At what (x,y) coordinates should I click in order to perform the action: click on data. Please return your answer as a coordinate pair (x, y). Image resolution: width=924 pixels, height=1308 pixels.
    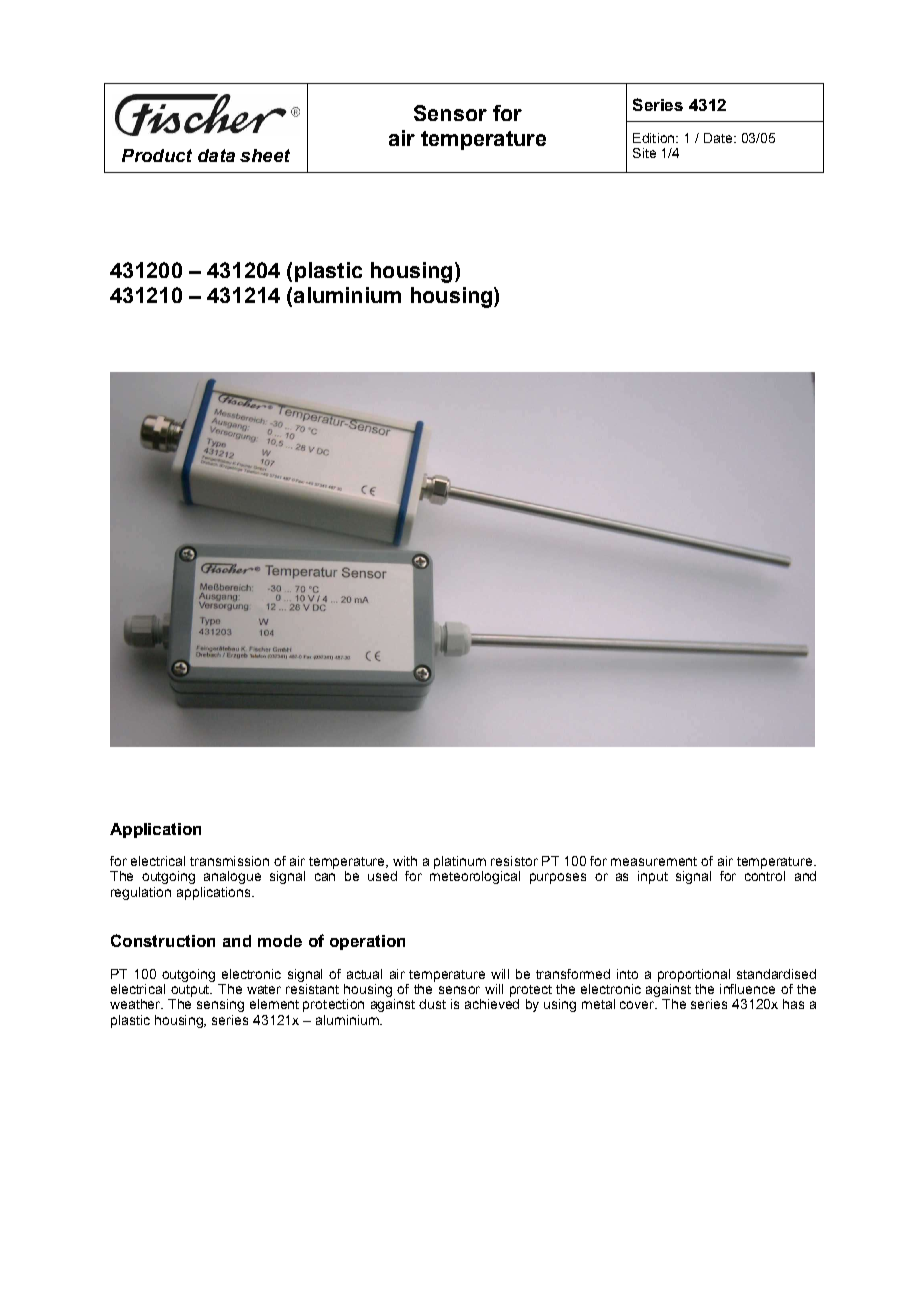
    Looking at the image, I should click on (216, 155).
